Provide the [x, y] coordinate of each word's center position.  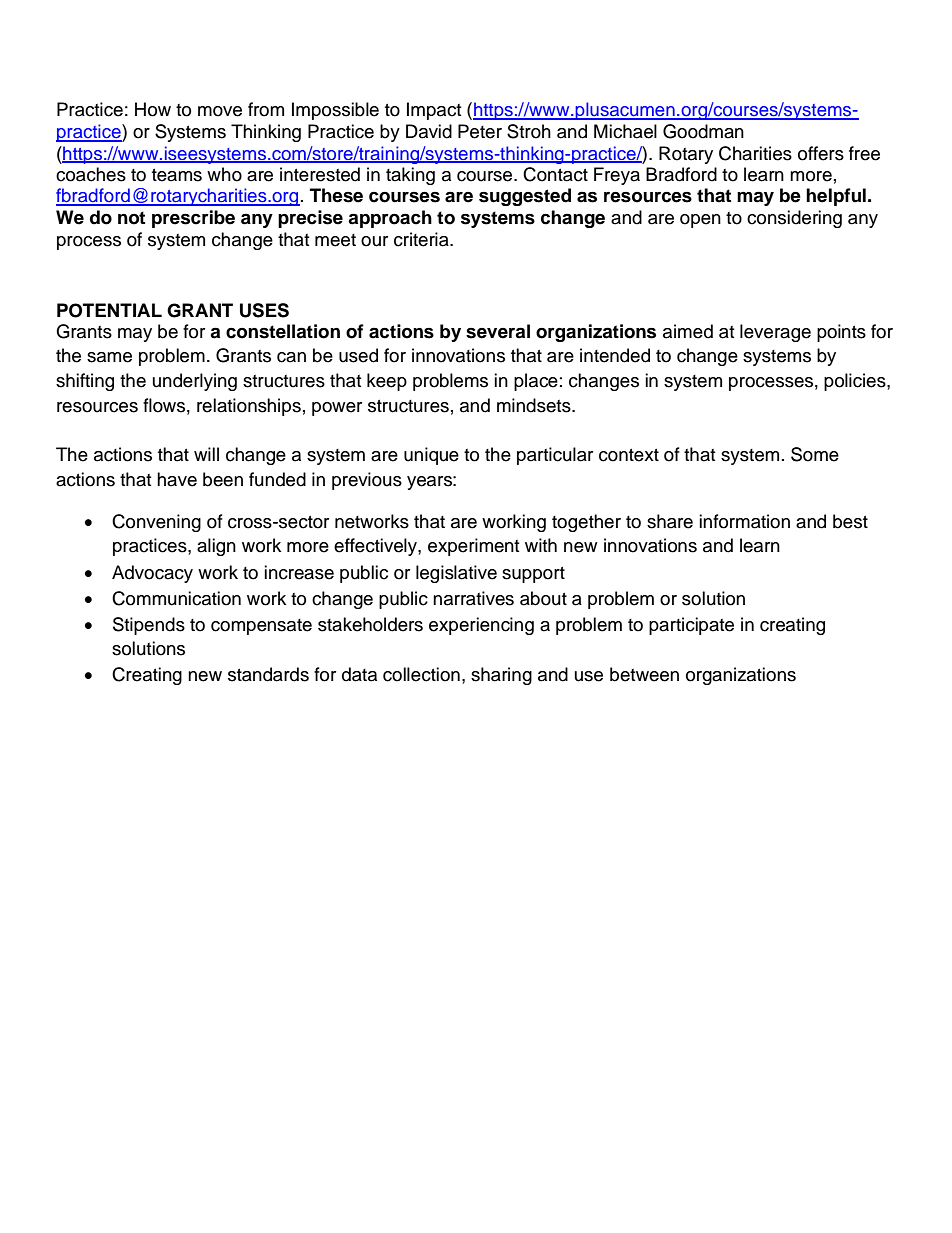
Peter [480, 131]
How [153, 109]
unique [431, 456]
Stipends [149, 626]
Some [815, 454]
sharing [501, 676]
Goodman [703, 131]
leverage [775, 333]
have [177, 479]
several [498, 331]
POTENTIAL [109, 310]
